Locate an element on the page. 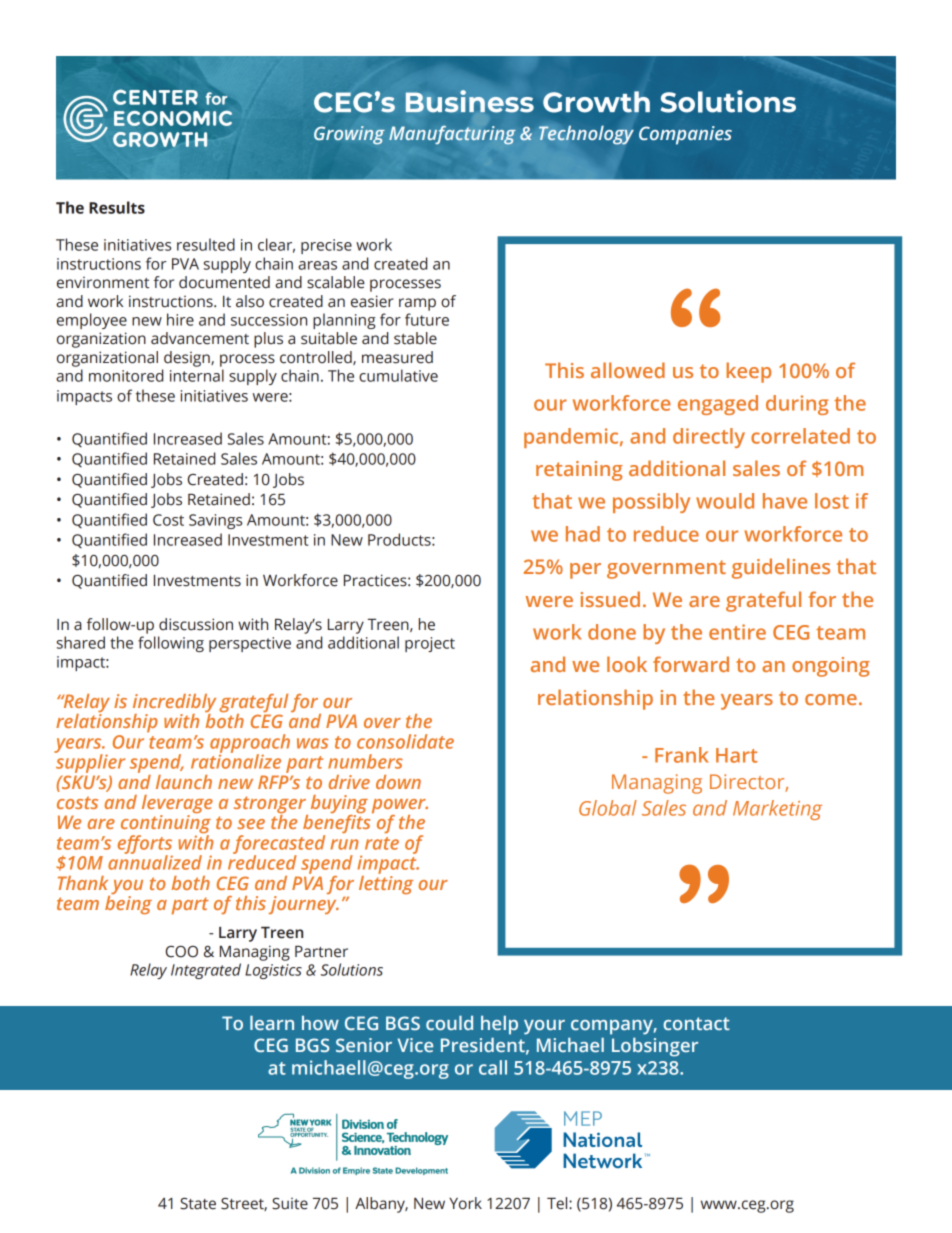  Companies is located at coordinates (685, 135).
